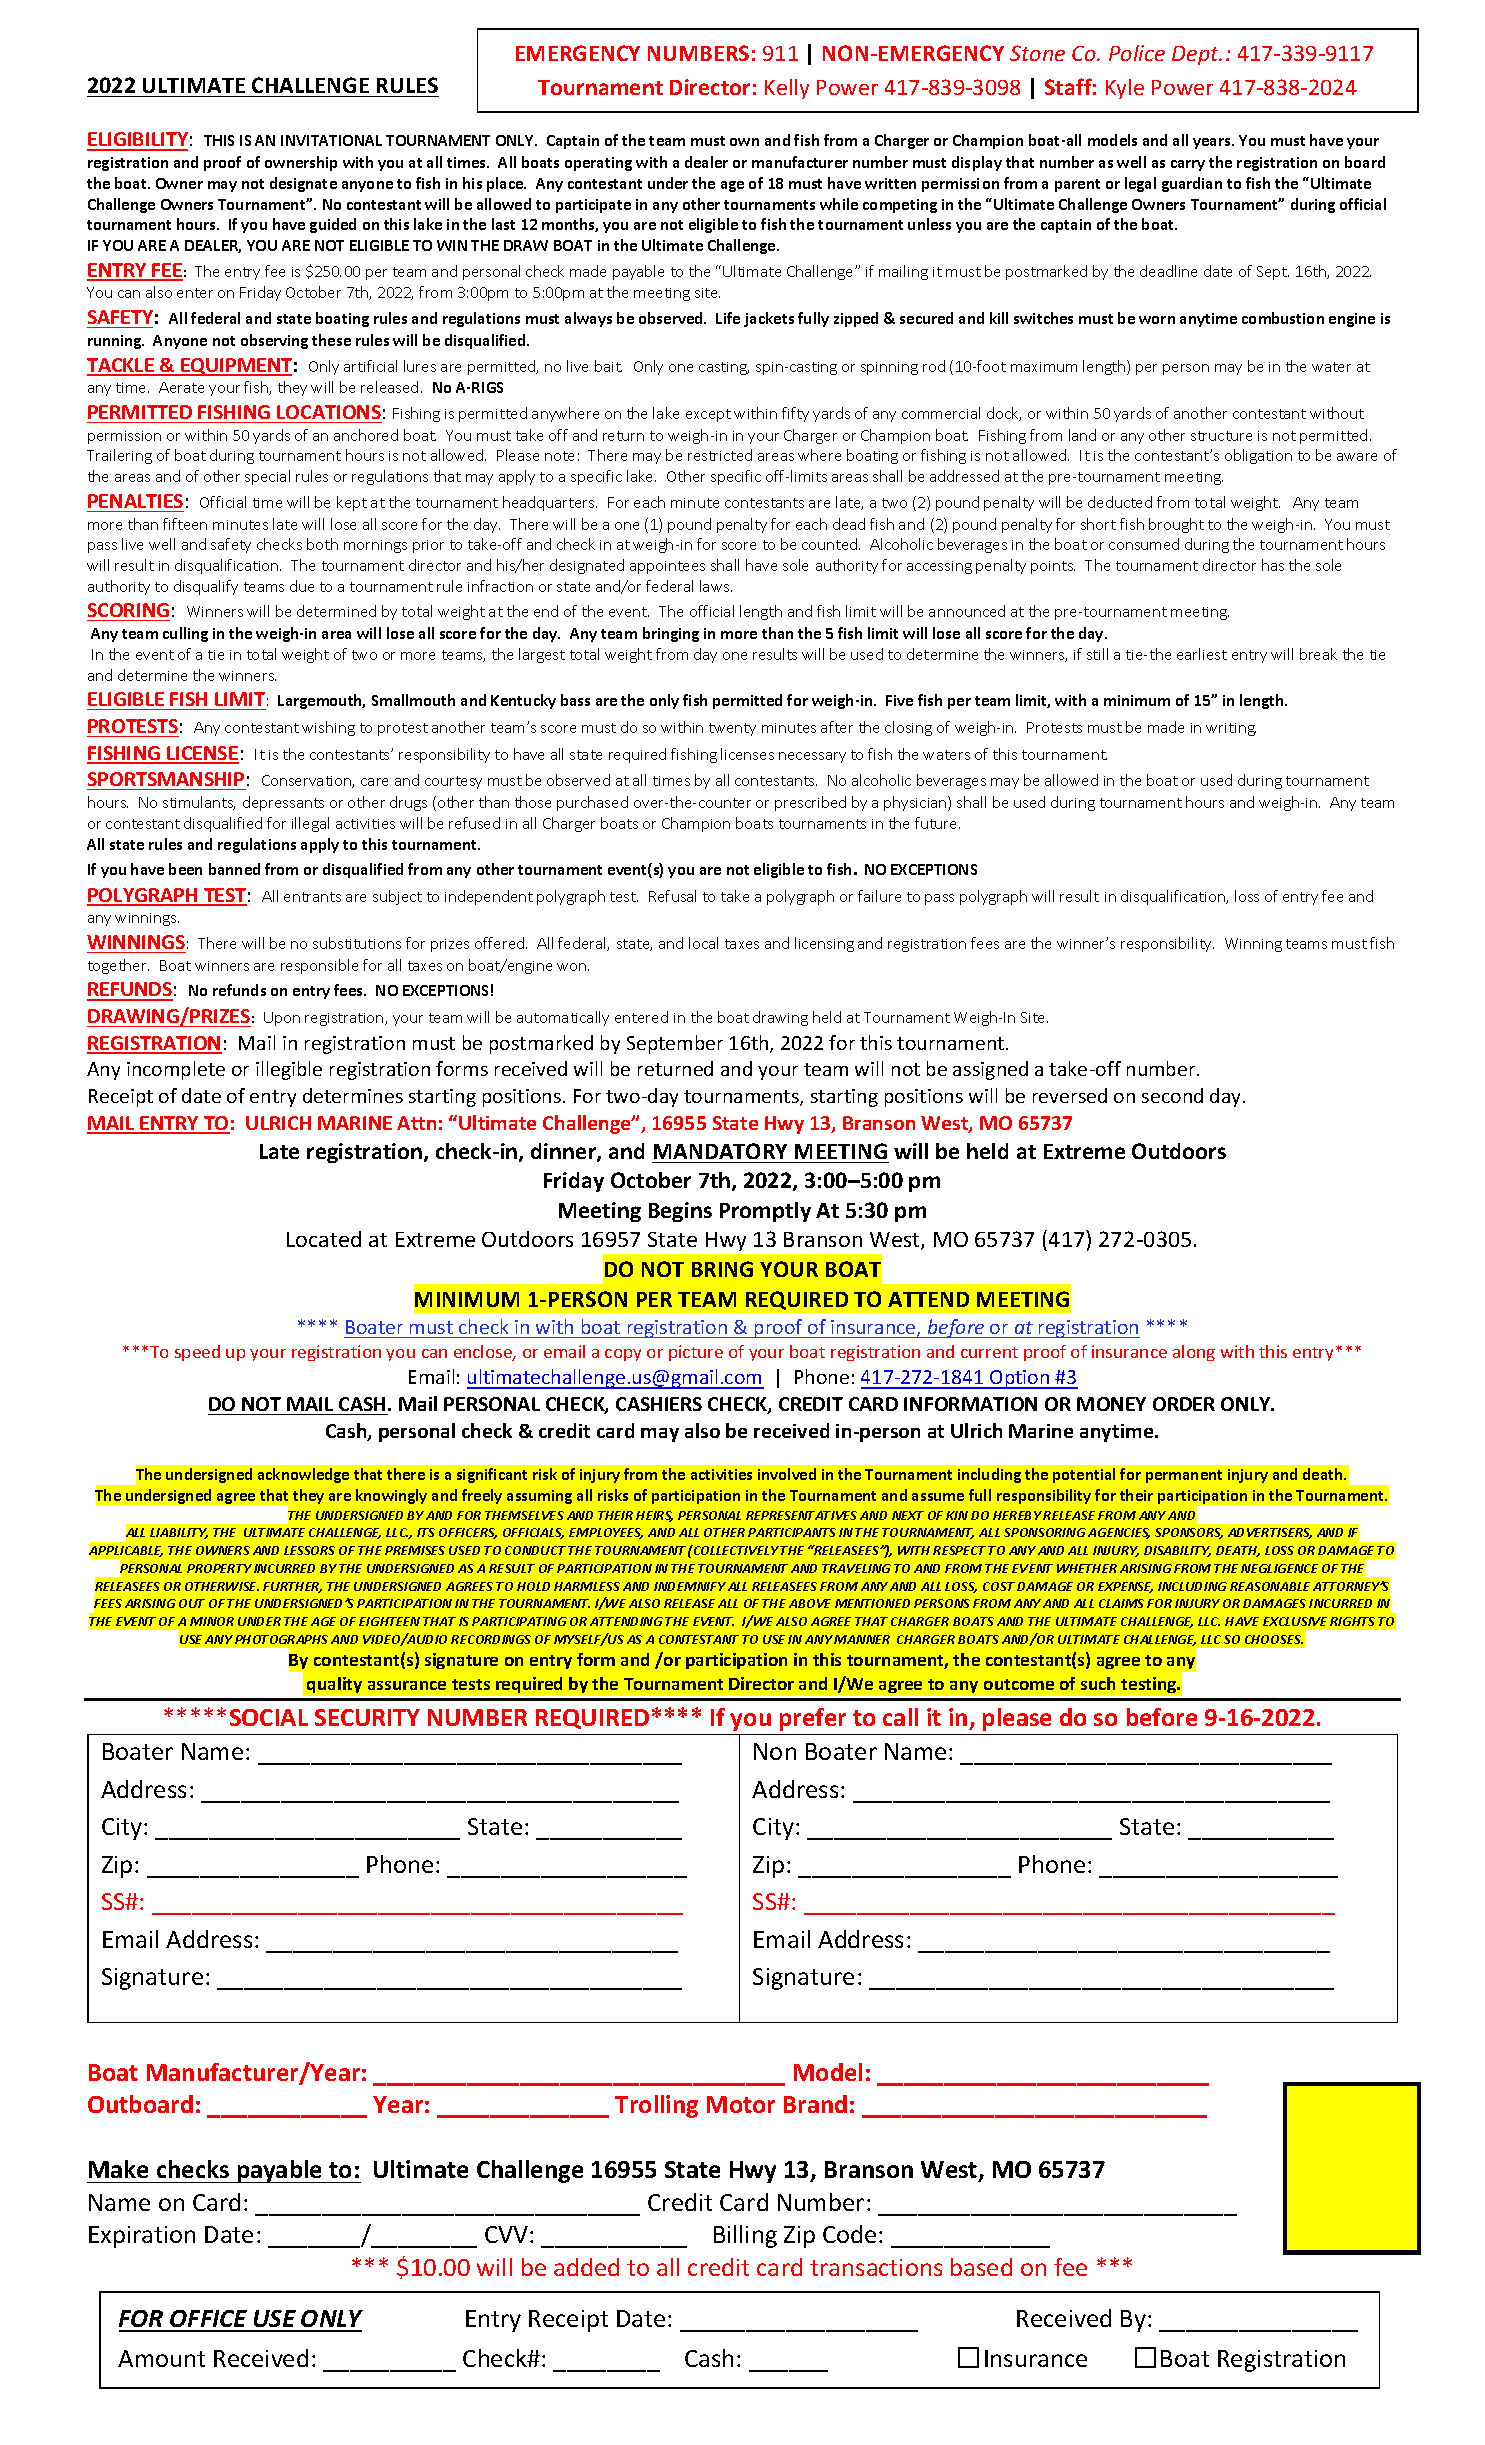  What do you see at coordinates (1098, 1683) in the document?
I see `such` at bounding box center [1098, 1683].
